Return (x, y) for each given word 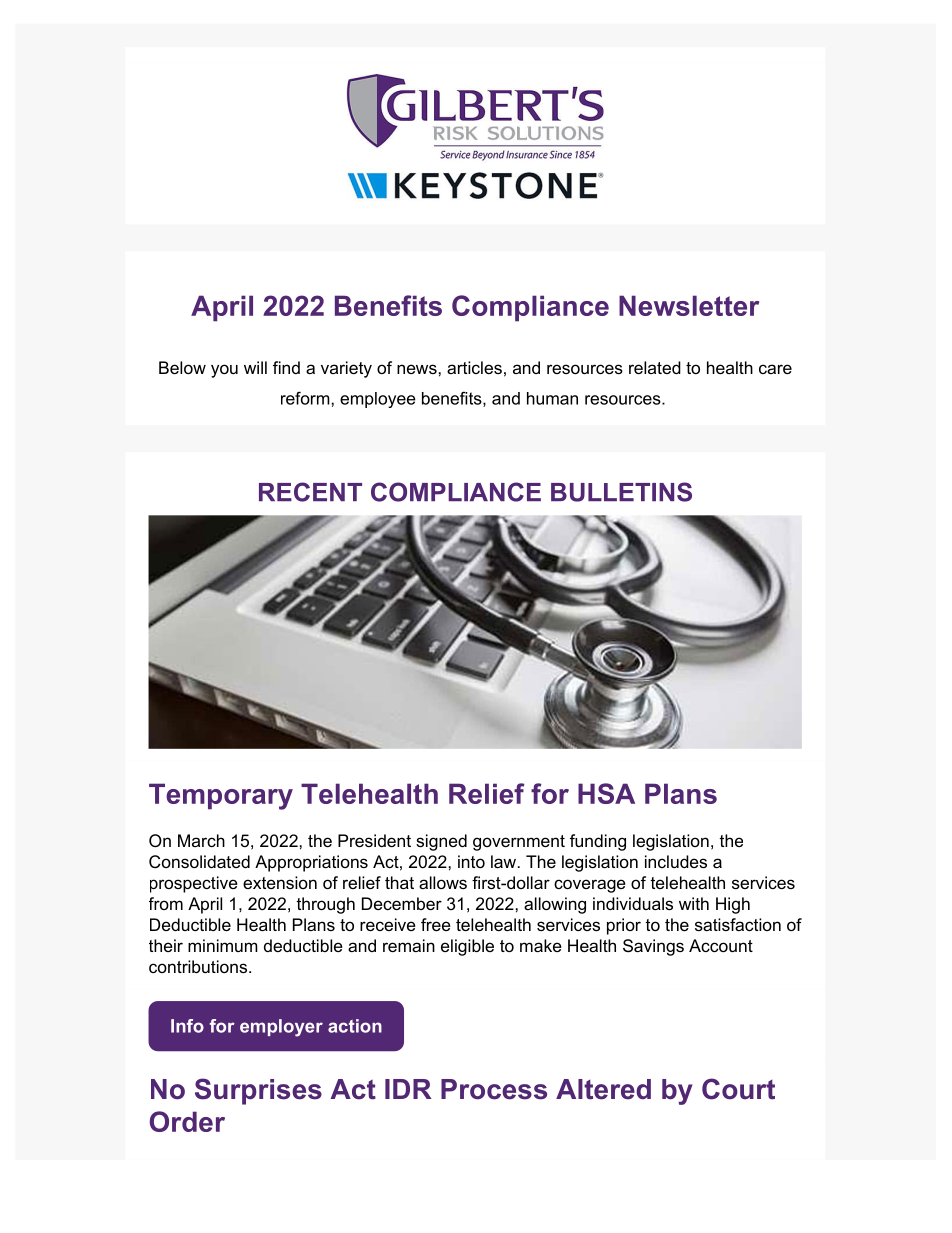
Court (738, 1089)
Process (494, 1089)
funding (598, 842)
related (655, 367)
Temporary (221, 796)
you (224, 371)
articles (474, 367)
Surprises (258, 1091)
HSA (606, 793)
